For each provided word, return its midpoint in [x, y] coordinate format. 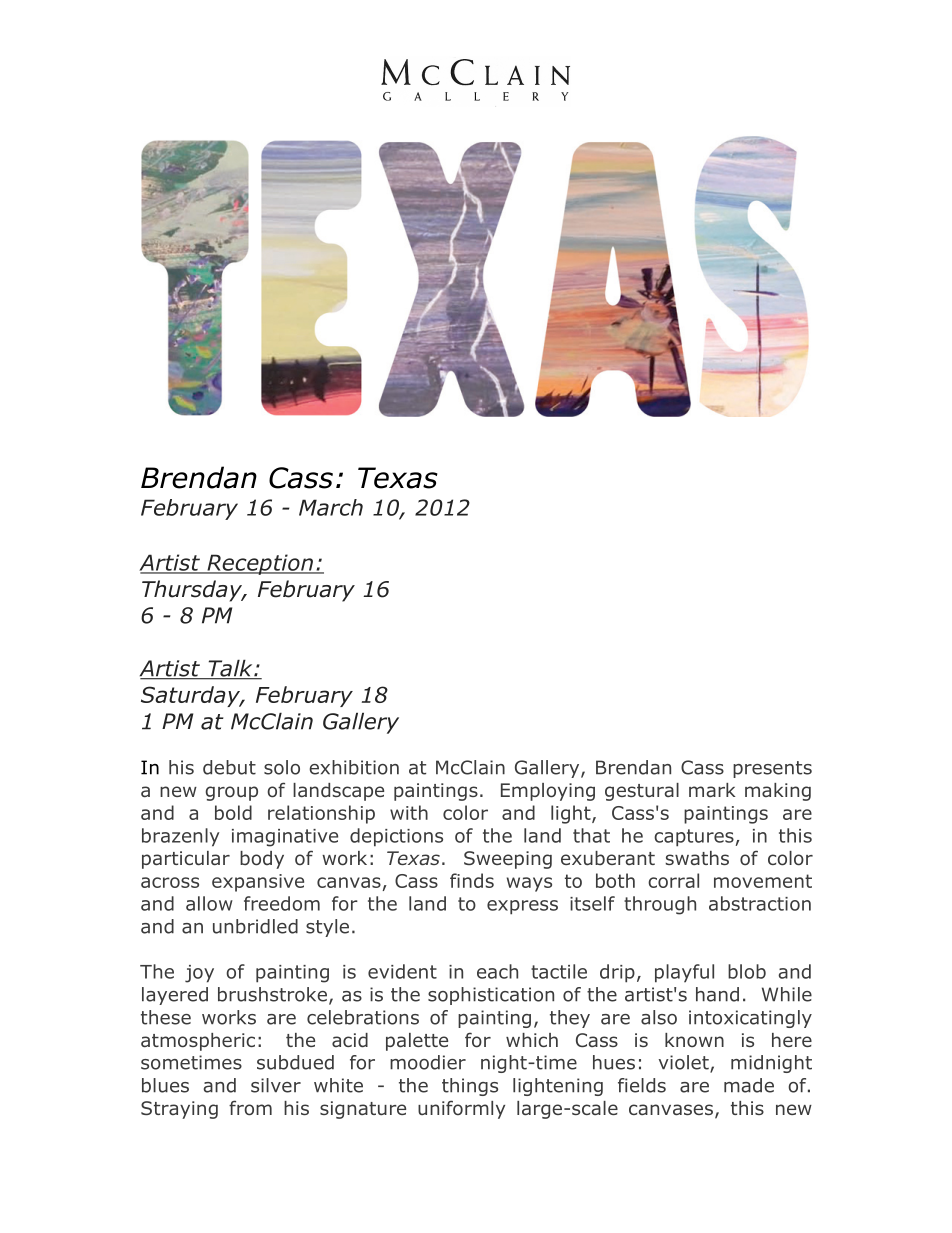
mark [712, 790]
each [497, 971]
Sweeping [508, 860]
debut [229, 767]
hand [717, 994]
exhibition [354, 767]
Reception [260, 564]
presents [772, 769]
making [778, 792]
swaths [697, 858]
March [331, 507]
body [262, 860]
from [250, 1108]
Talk [230, 669]
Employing [548, 792]
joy [199, 974]
